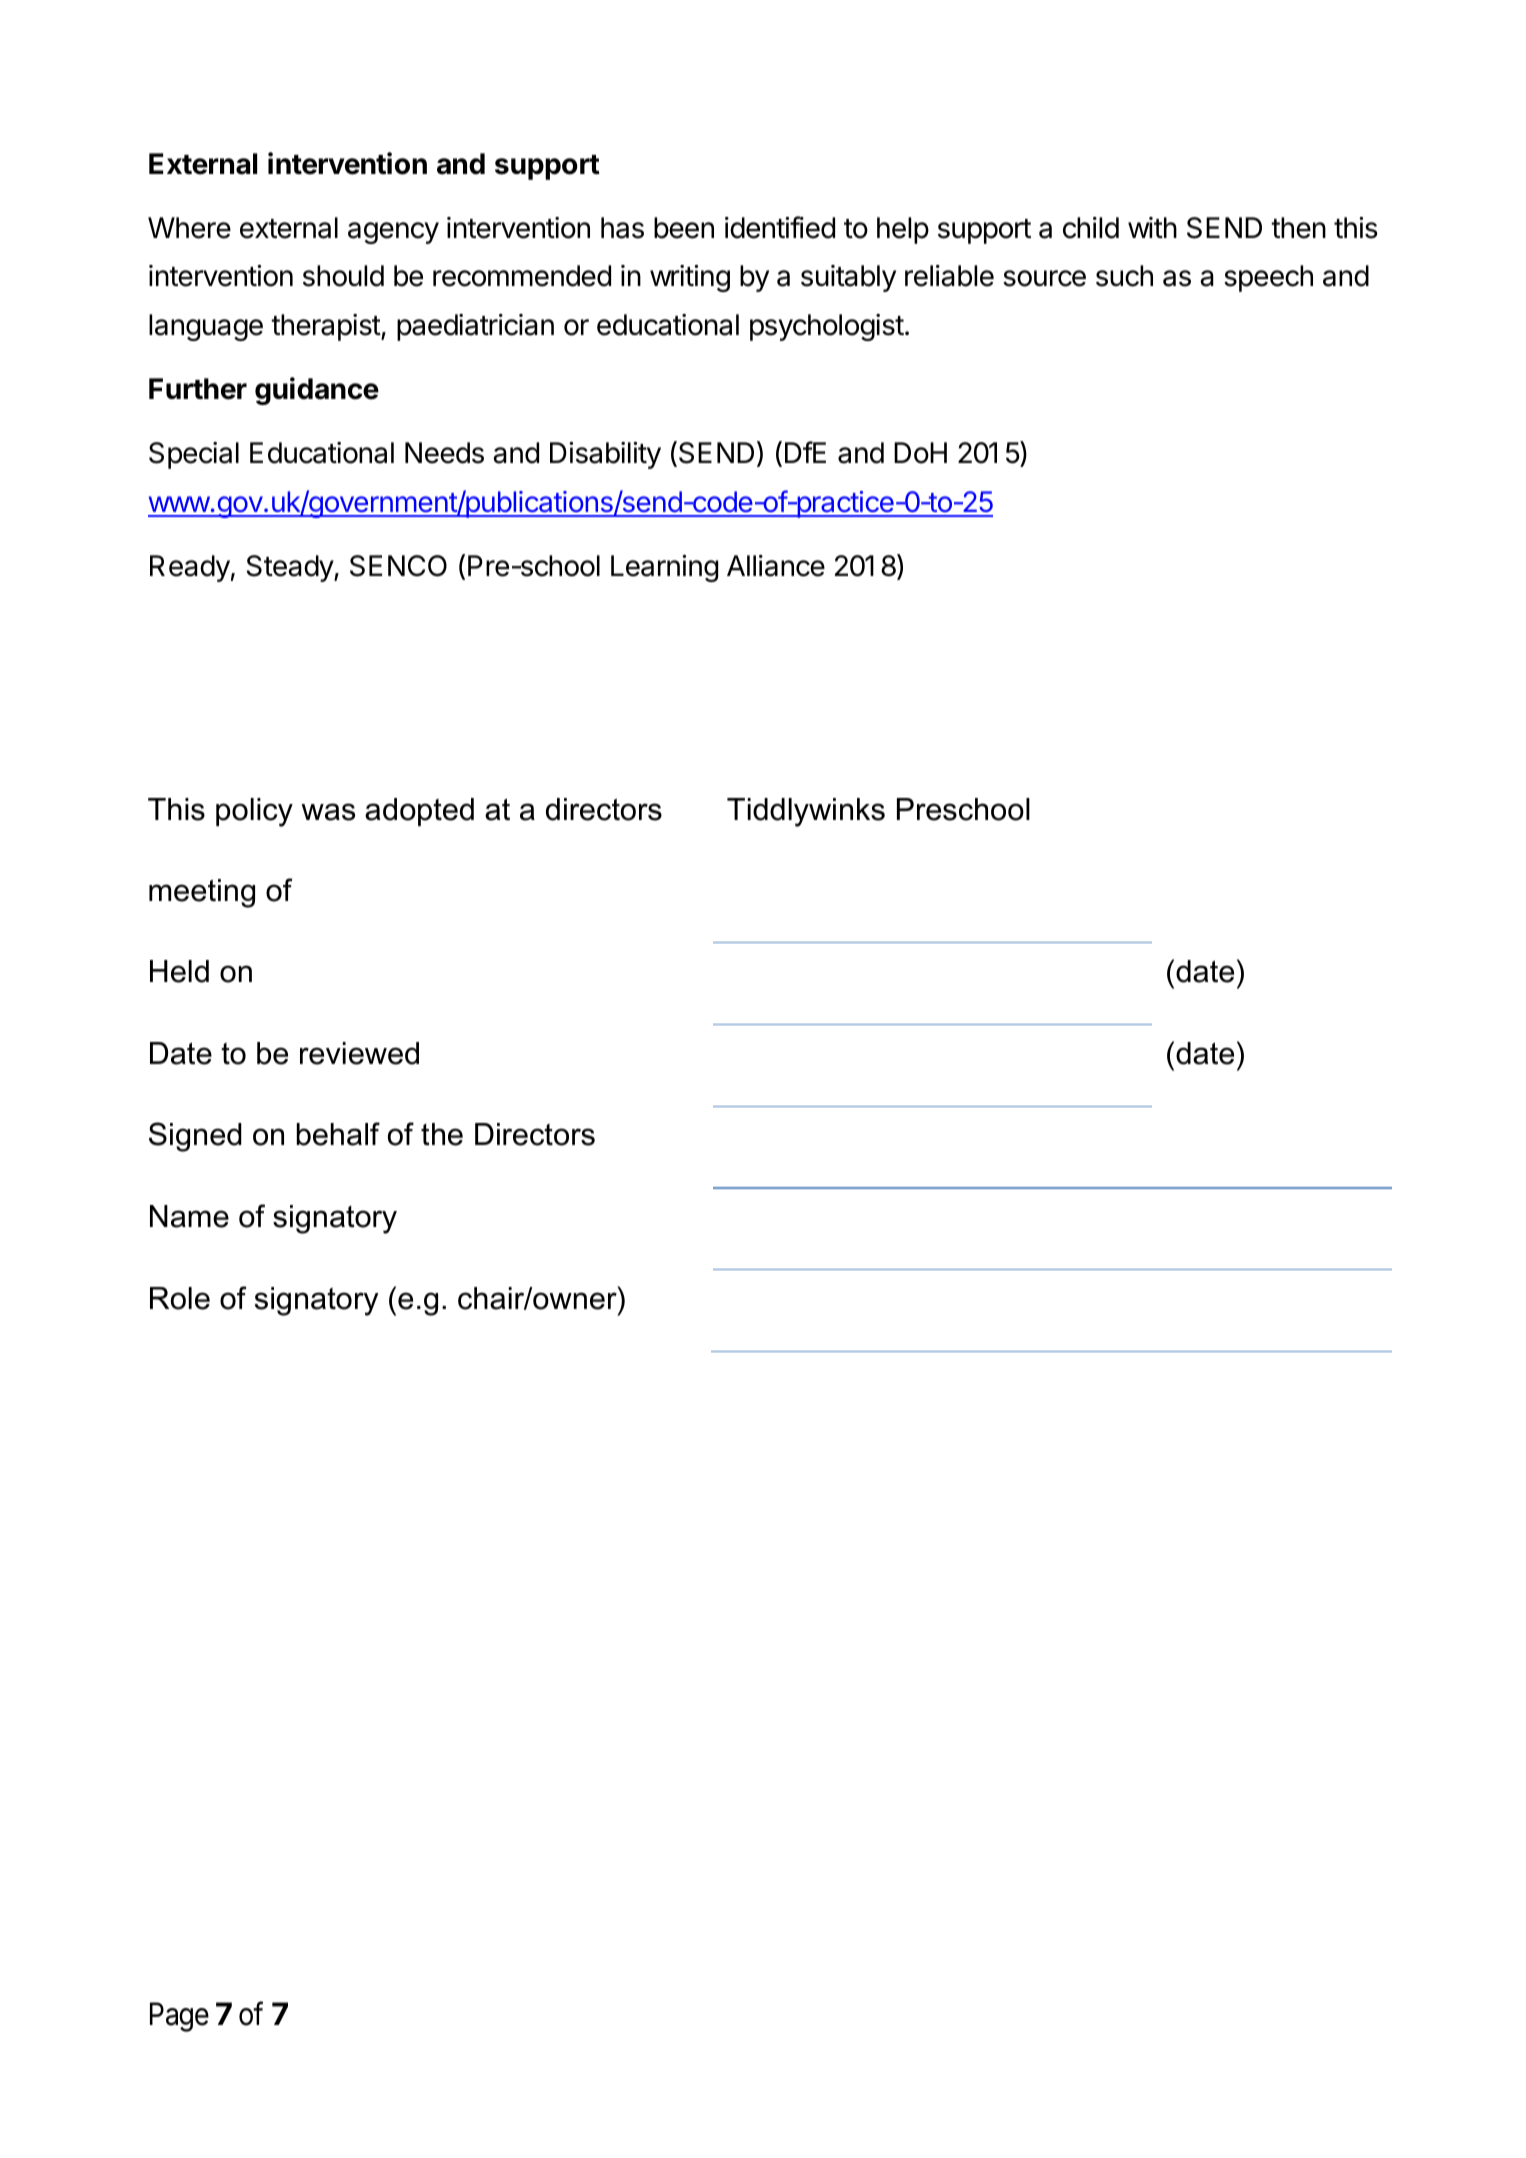  Describe the element at coordinates (1124, 276) in the screenshot. I see `such` at that location.
